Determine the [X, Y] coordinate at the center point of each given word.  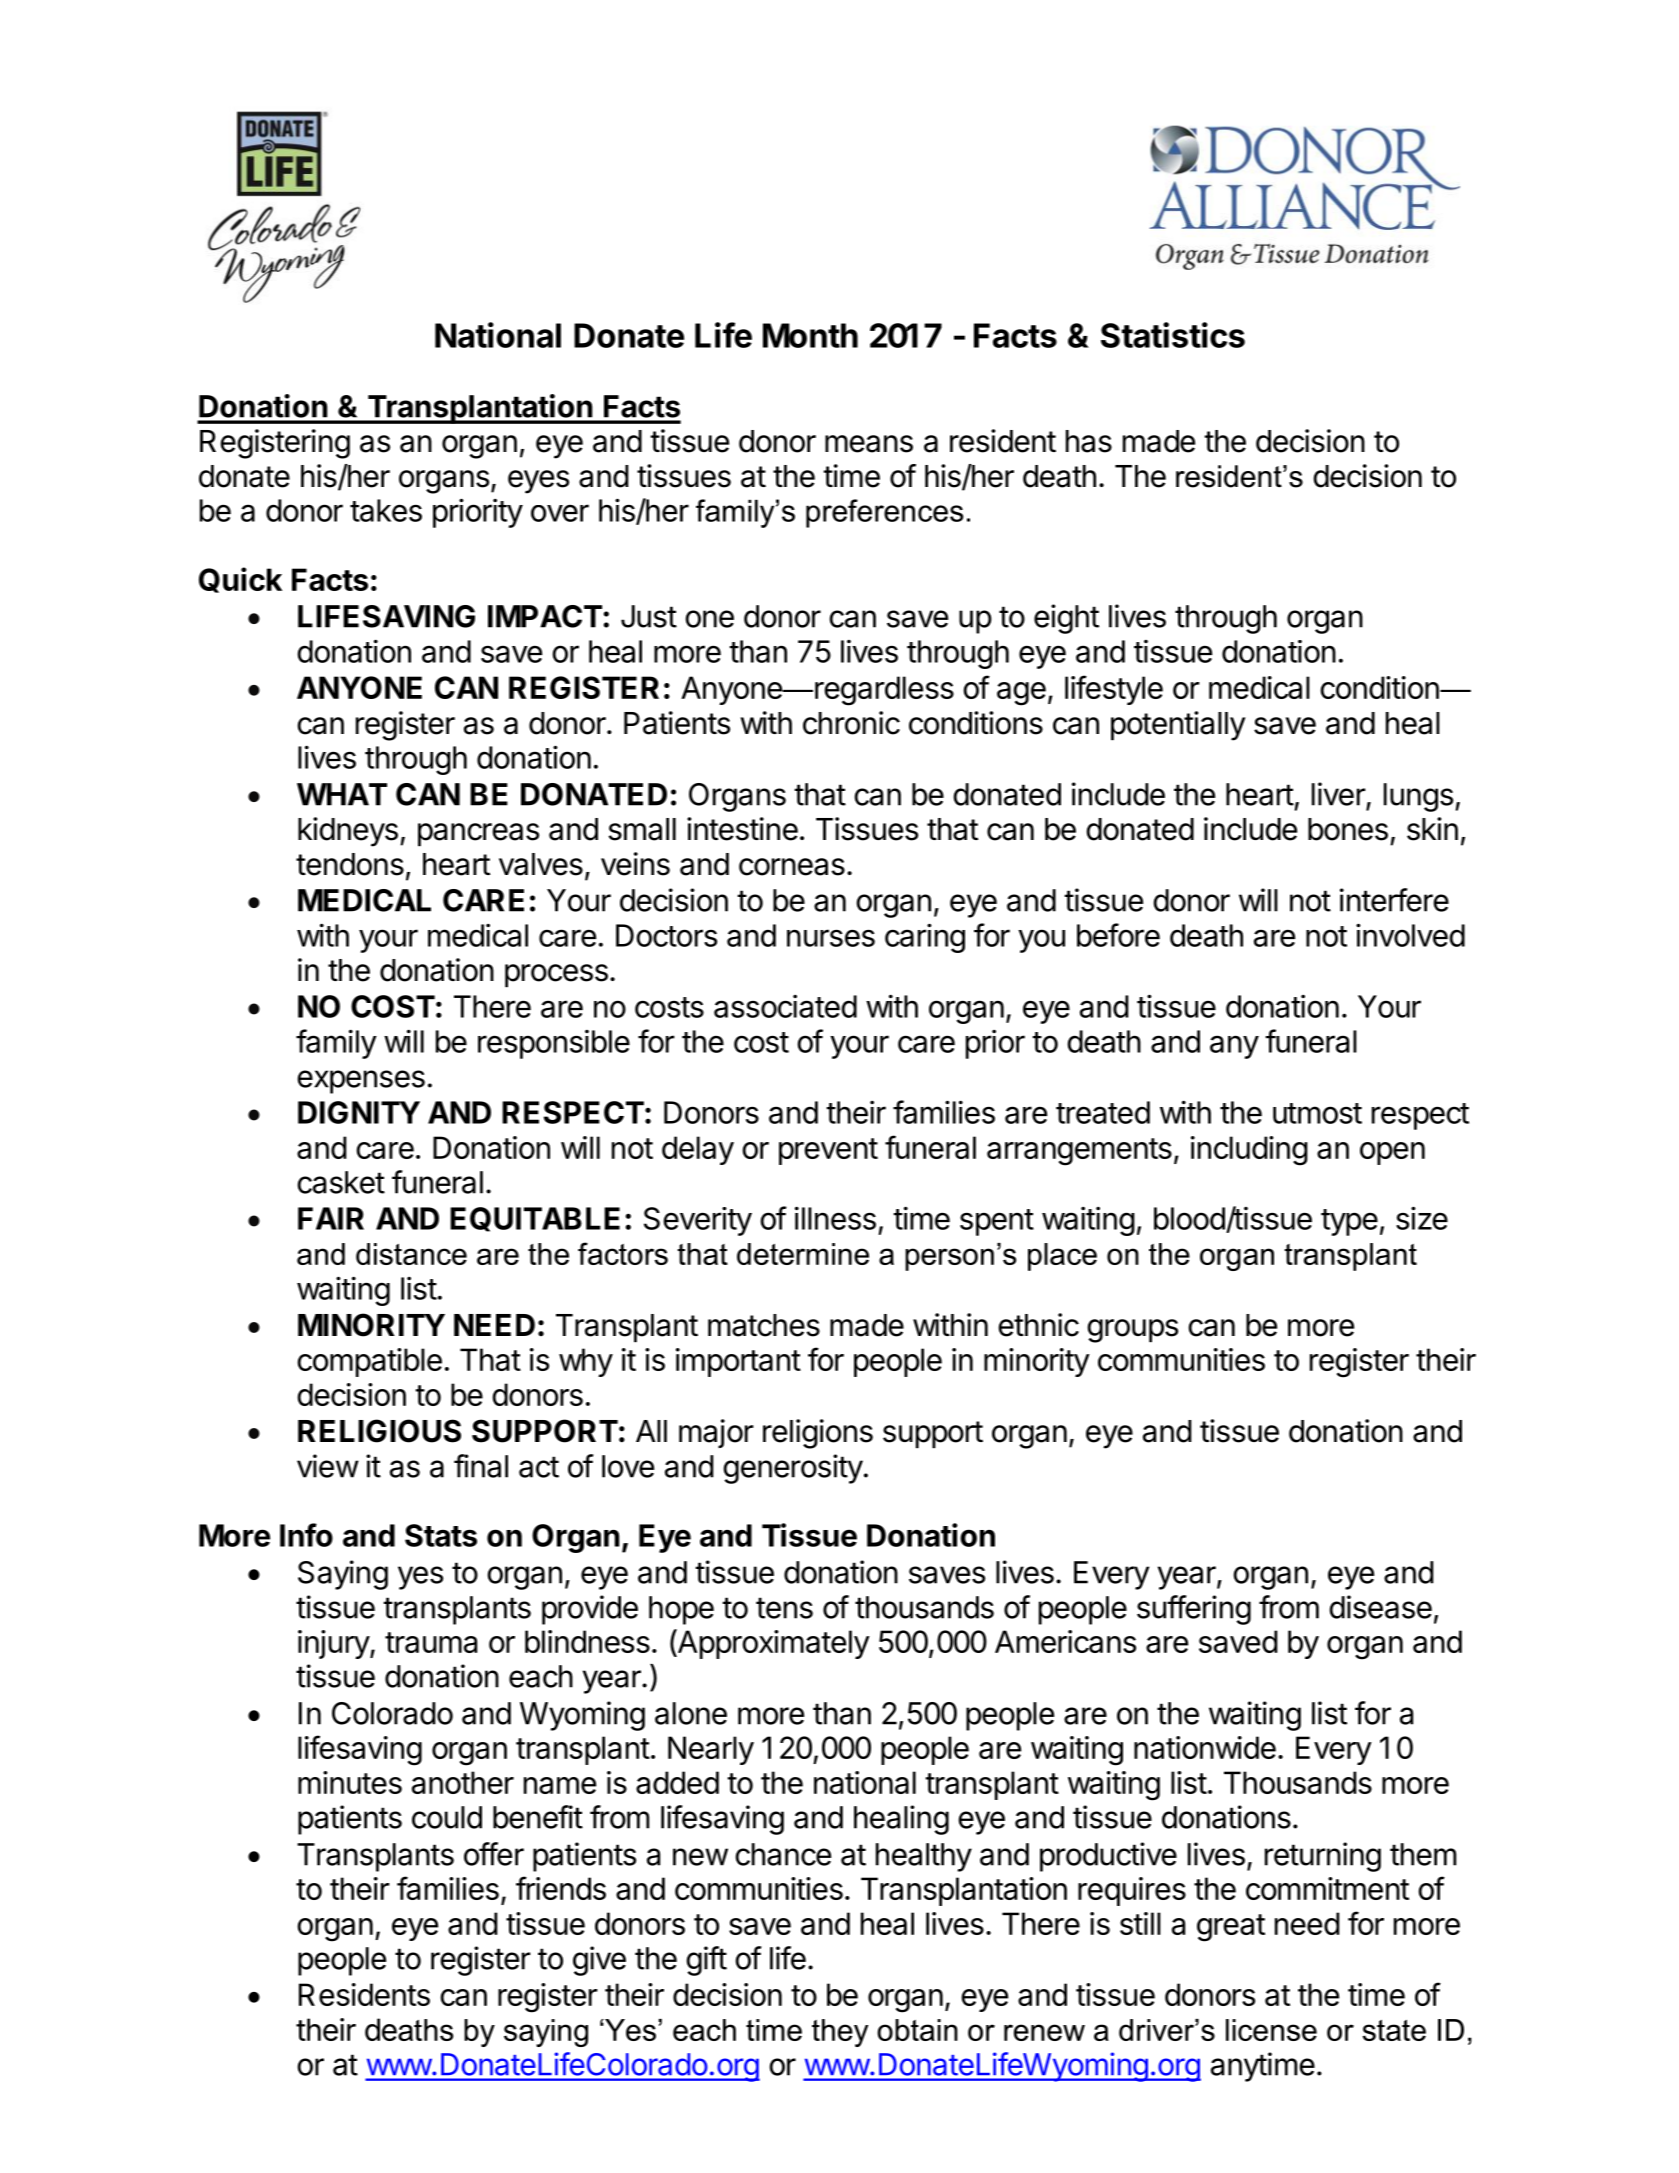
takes [386, 510]
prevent [828, 1151]
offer [494, 1854]
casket [341, 1182]
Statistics [1173, 335]
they [840, 2033]
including [1249, 1151]
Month [810, 335]
